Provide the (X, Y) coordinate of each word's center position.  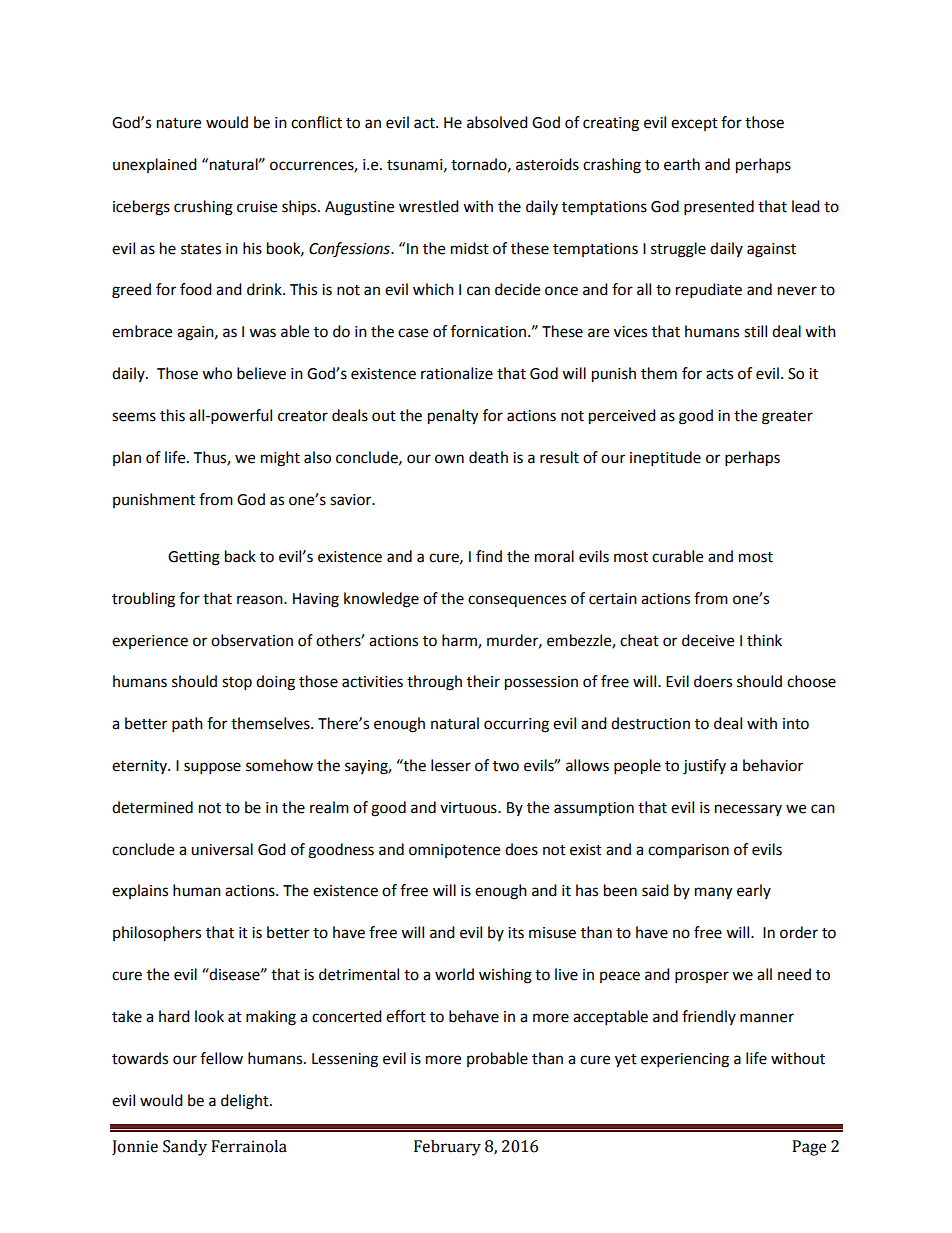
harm (460, 641)
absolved (497, 122)
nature (179, 123)
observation (252, 640)
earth (682, 164)
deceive (708, 640)
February (447, 1148)
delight (246, 1102)
